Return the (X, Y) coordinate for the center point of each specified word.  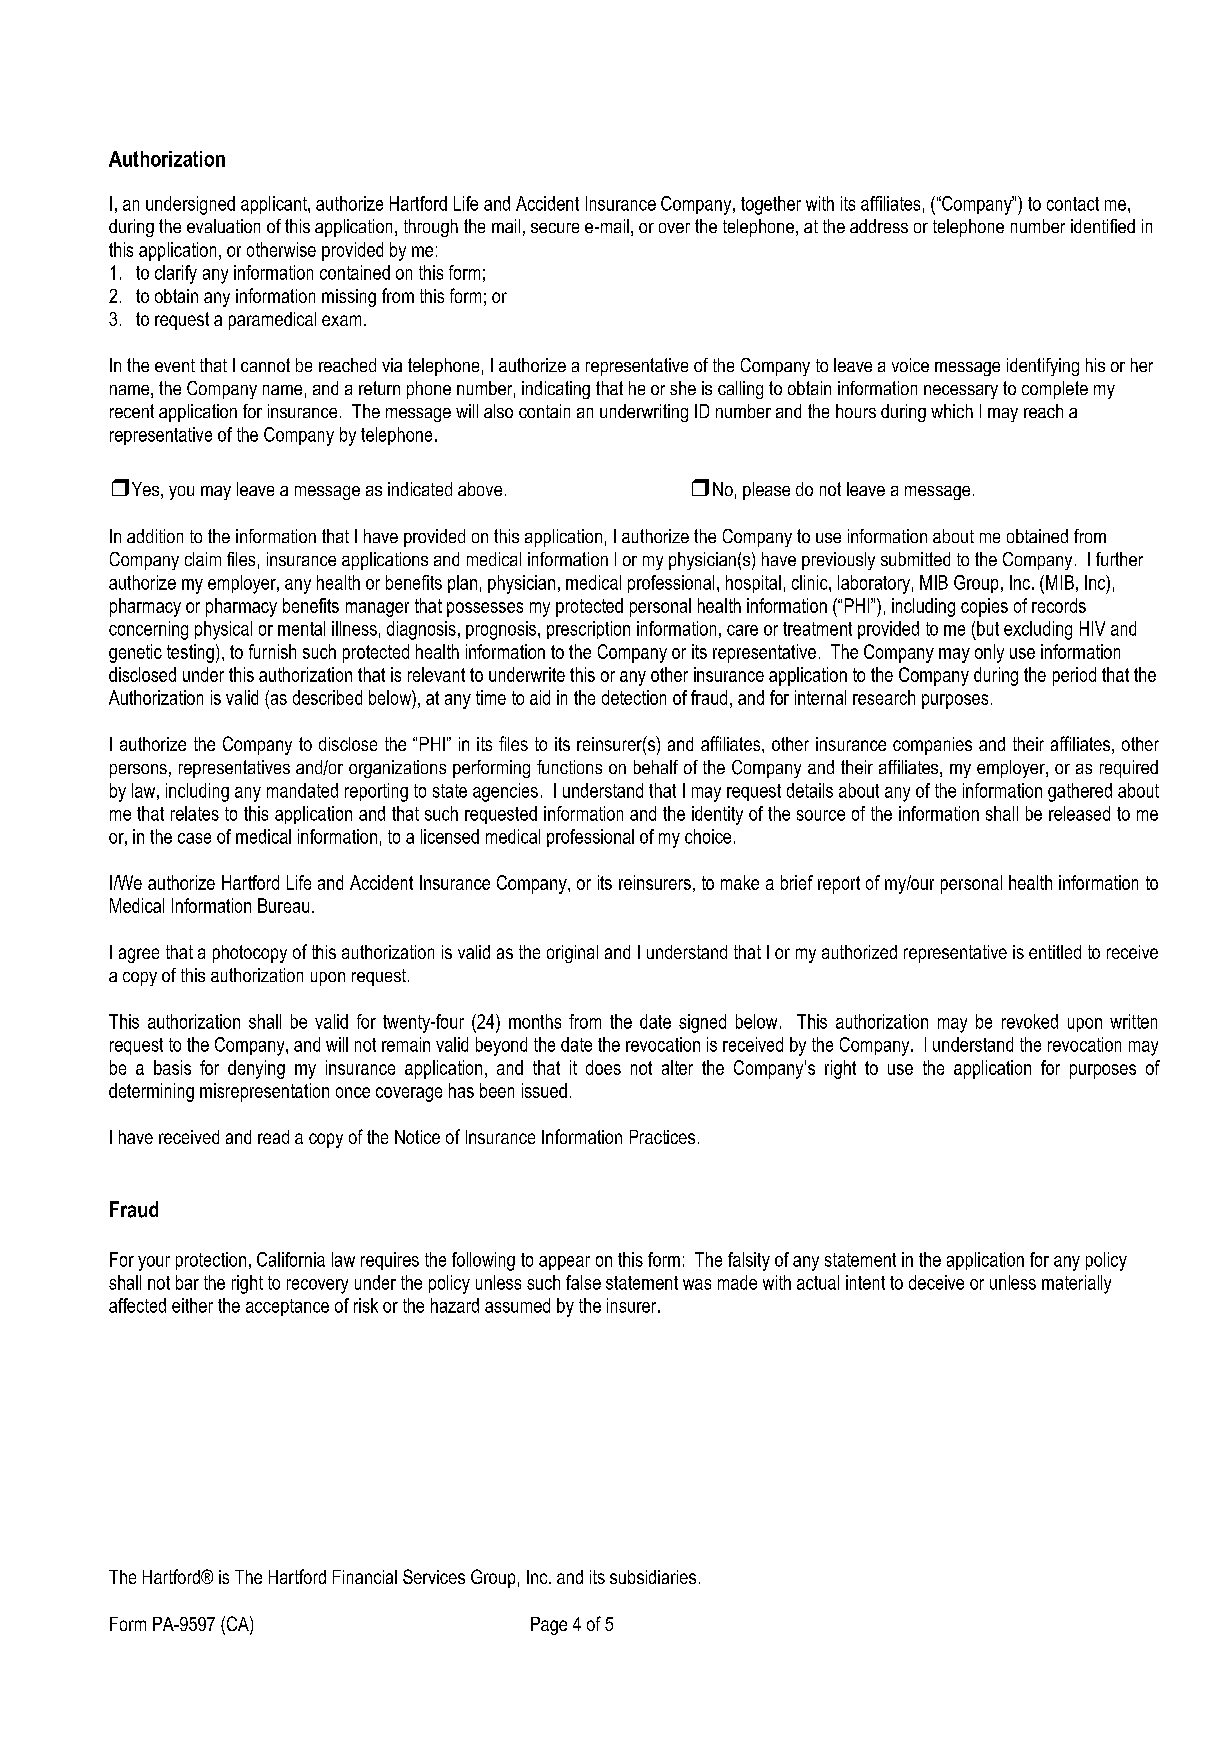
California (291, 1259)
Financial (365, 1577)
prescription (588, 630)
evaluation (223, 226)
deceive (936, 1282)
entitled (1055, 952)
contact (1073, 204)
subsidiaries (653, 1577)
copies (984, 607)
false (583, 1282)
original (572, 954)
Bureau (283, 905)
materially (1076, 1284)
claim (203, 559)
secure (555, 228)
